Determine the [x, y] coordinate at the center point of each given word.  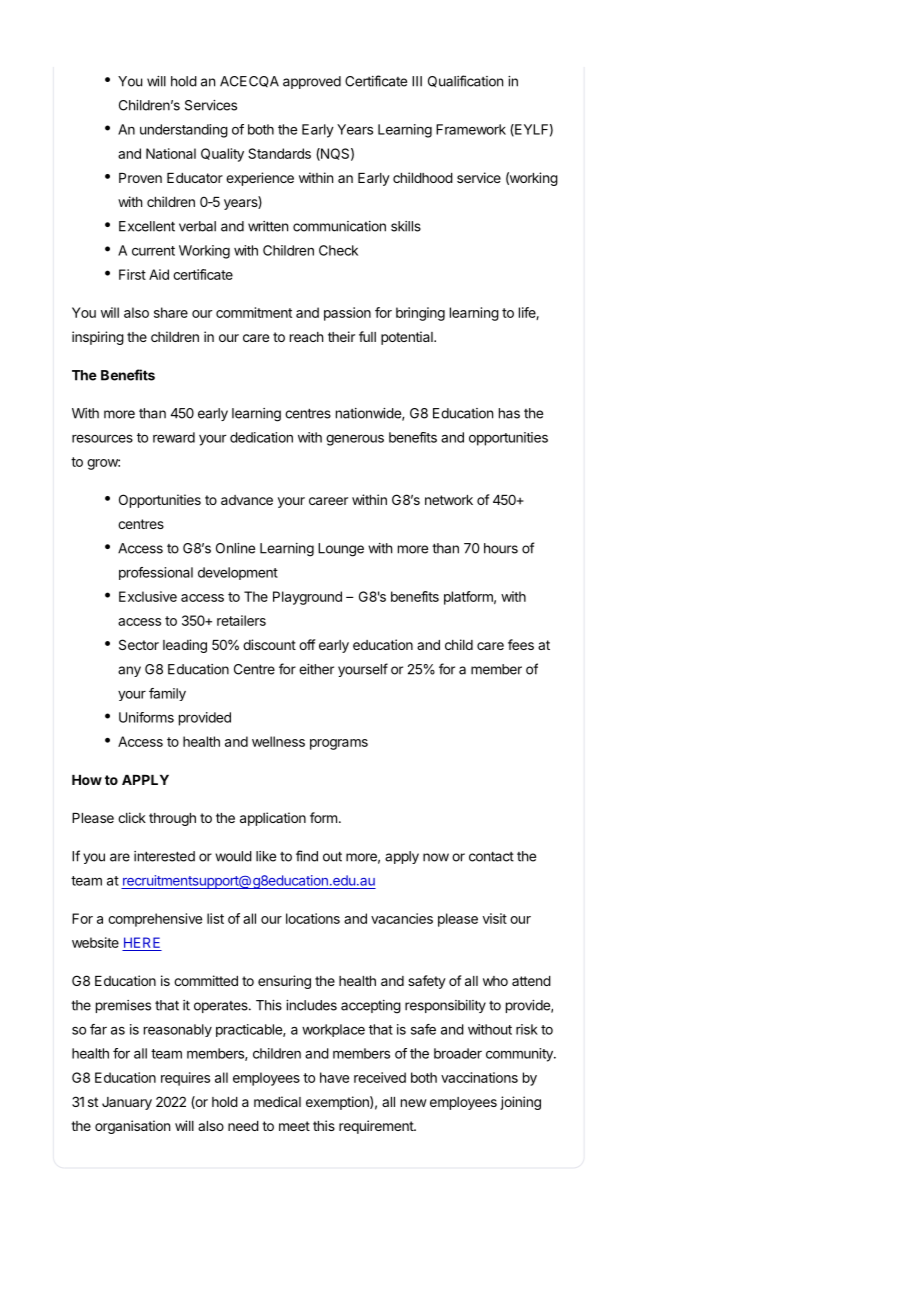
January [127, 1103]
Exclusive [148, 596]
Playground [307, 598]
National [171, 153]
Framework [471, 129]
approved [312, 82]
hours [501, 548]
